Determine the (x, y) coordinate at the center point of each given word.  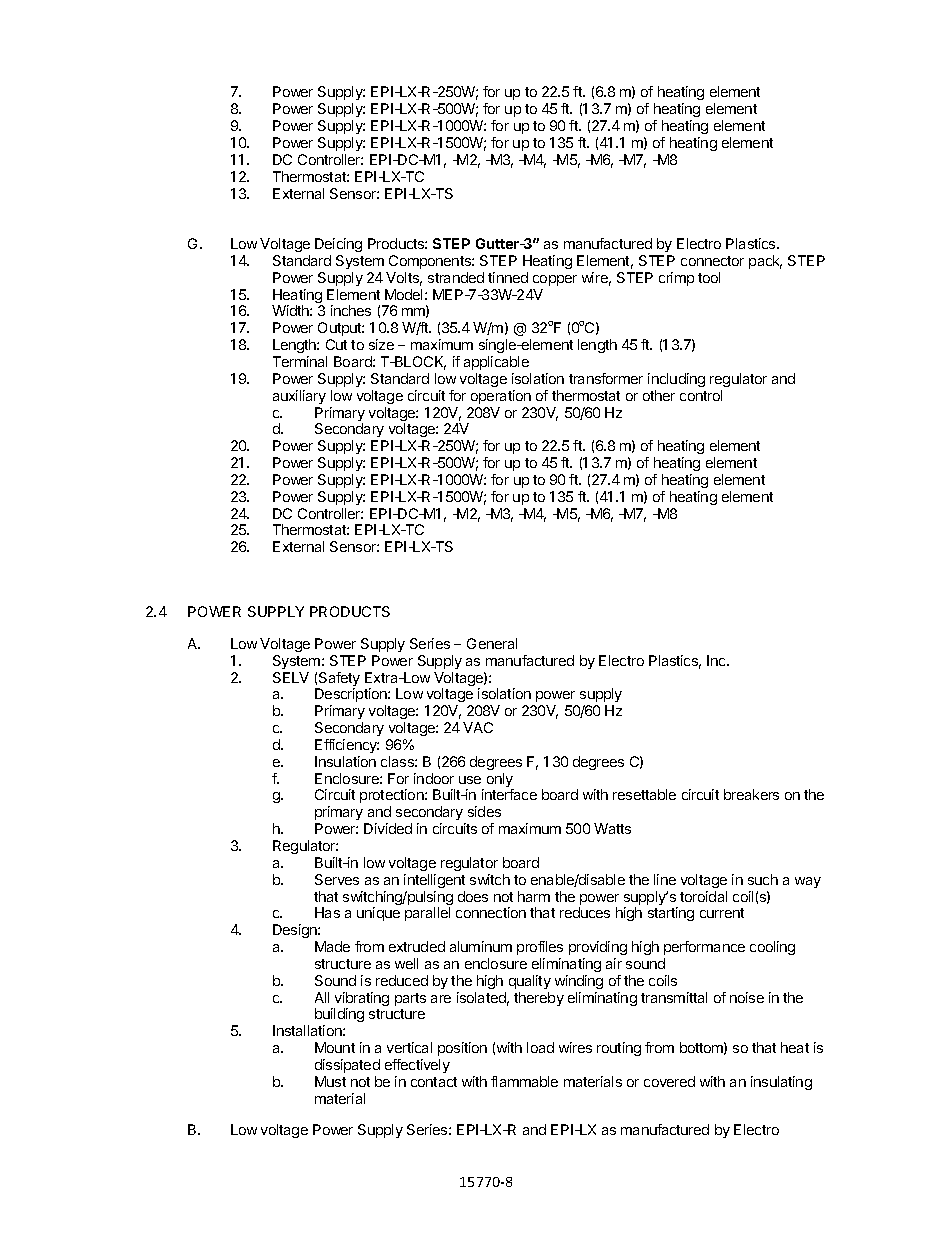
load (540, 1047)
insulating (781, 1083)
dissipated (347, 1066)
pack (765, 262)
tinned (508, 277)
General (492, 643)
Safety (338, 680)
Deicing (338, 245)
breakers (751, 794)
